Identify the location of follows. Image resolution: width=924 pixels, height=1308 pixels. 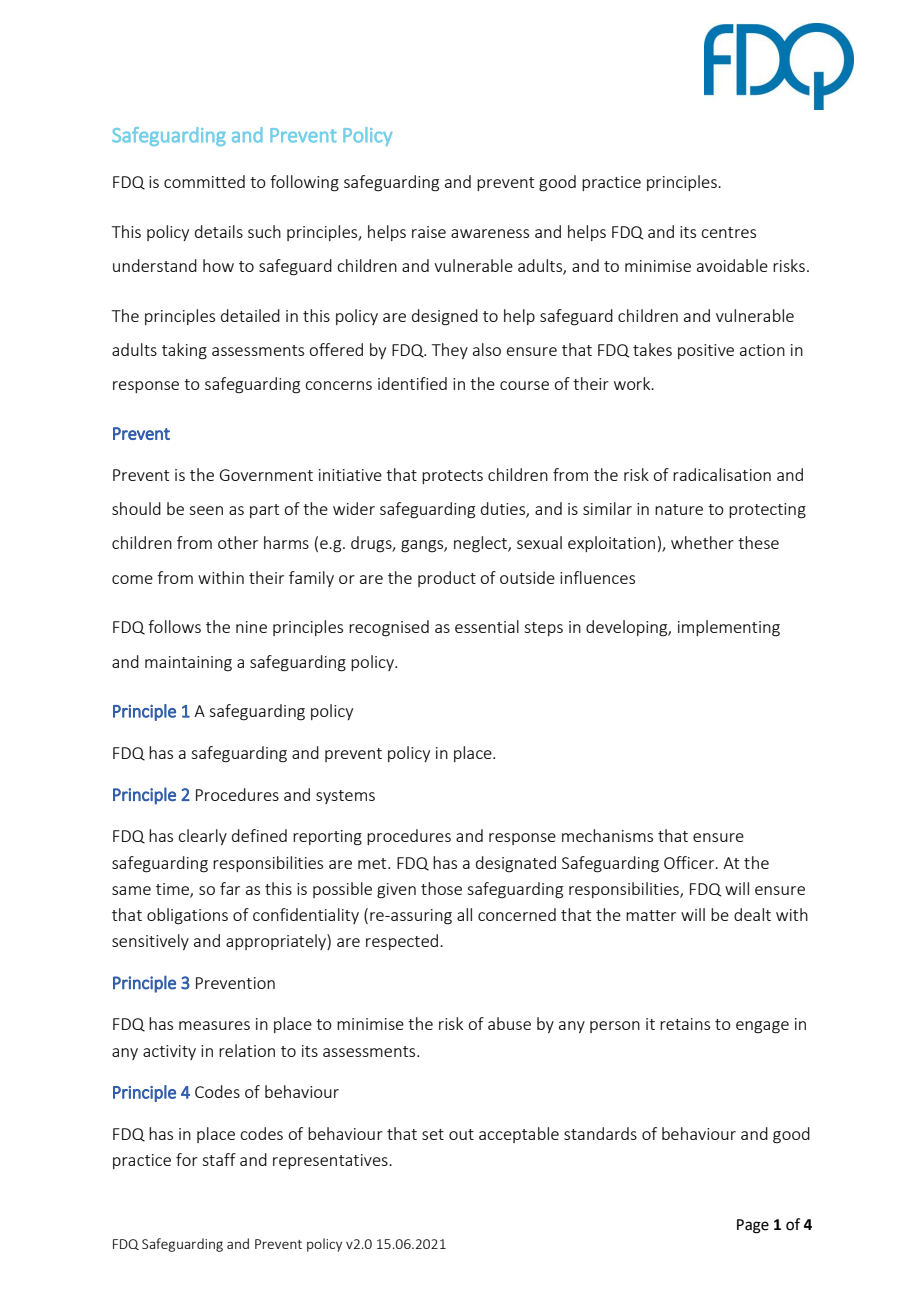
(174, 626).
